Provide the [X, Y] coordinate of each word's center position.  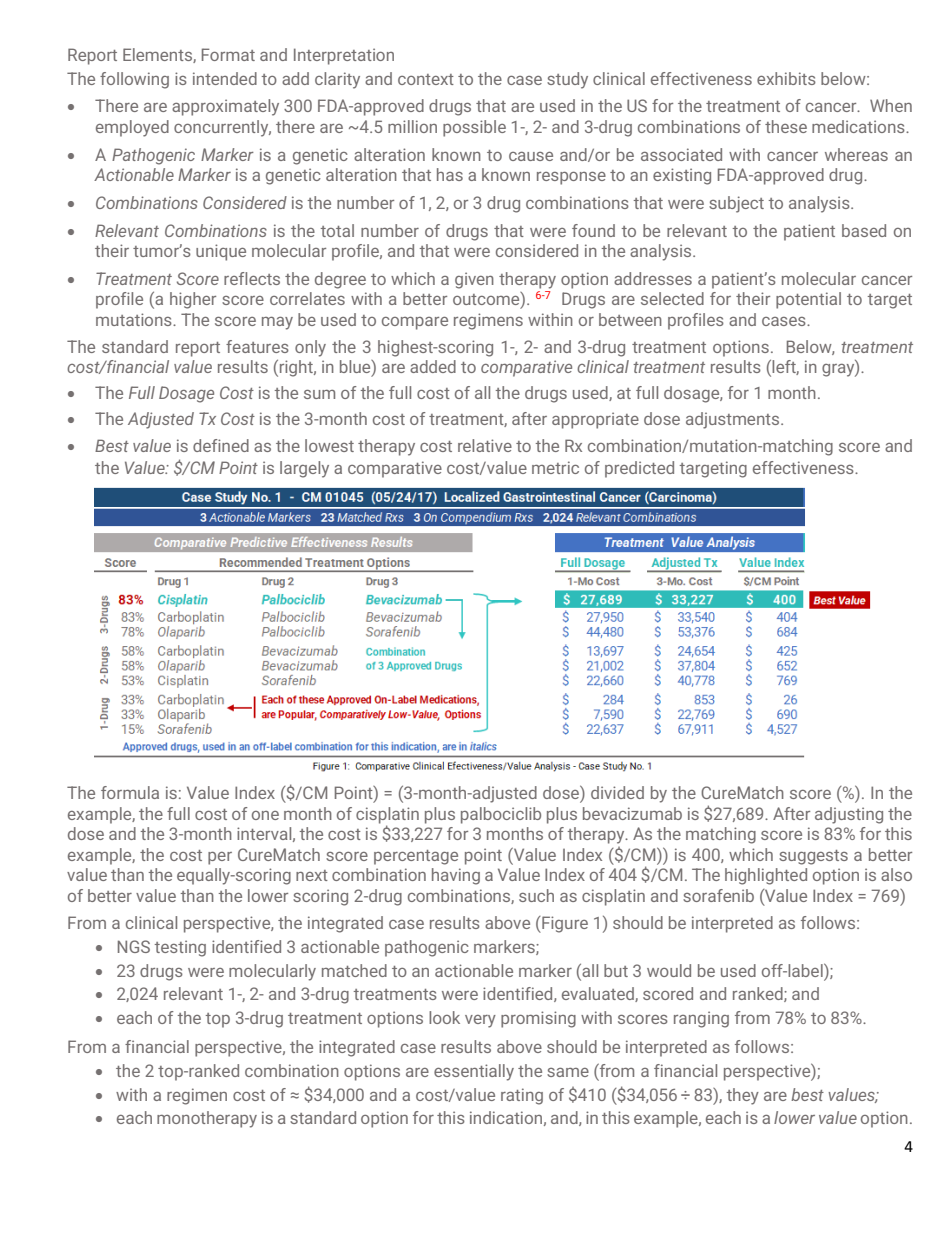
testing [180, 948]
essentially [474, 1072]
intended [225, 78]
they [743, 1096]
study [567, 80]
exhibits [786, 78]
